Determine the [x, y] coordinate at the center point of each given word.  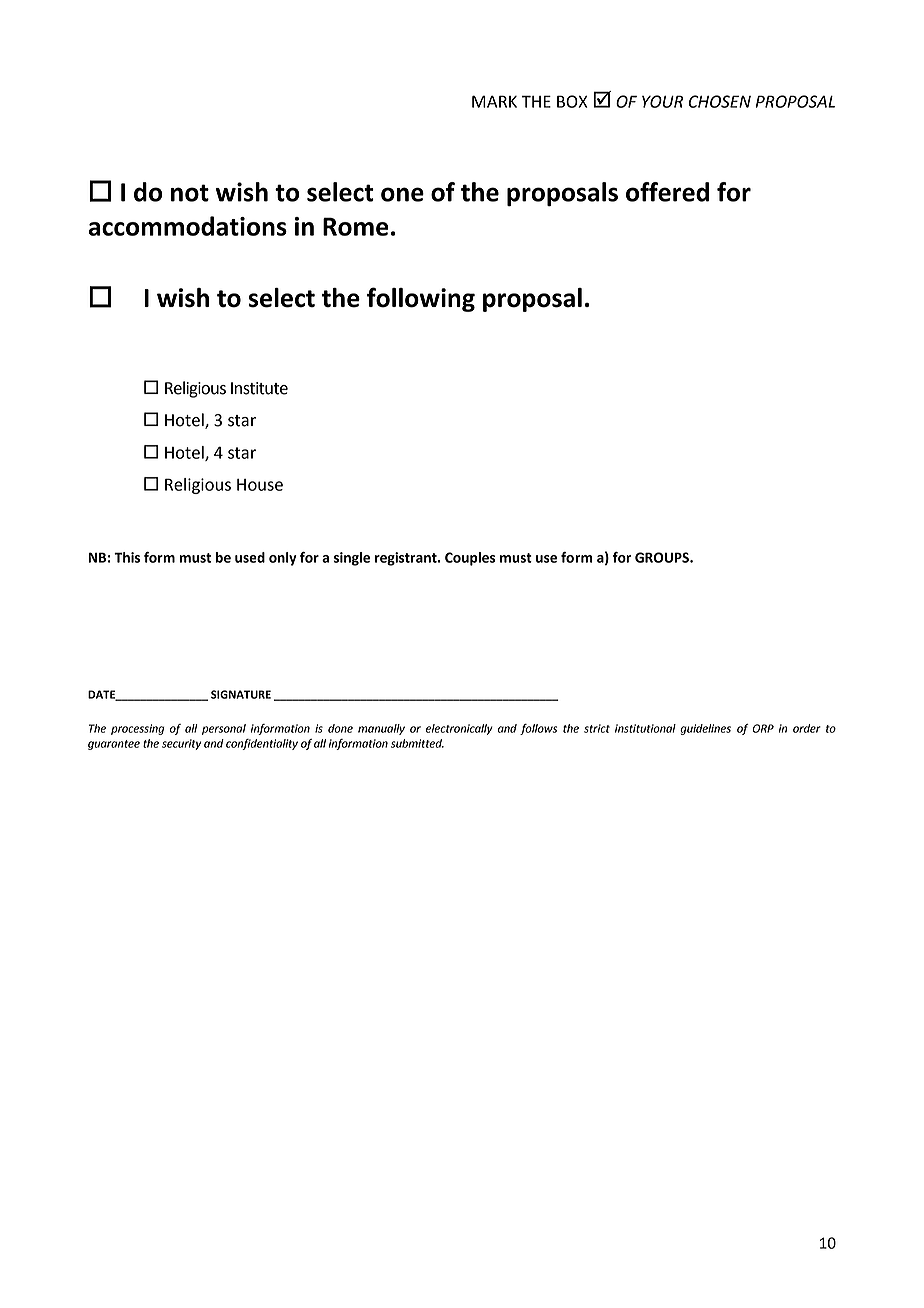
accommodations [188, 226]
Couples [470, 559]
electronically [459, 729]
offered [667, 192]
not [190, 193]
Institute [259, 388]
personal [224, 729]
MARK [494, 101]
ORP [763, 728]
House [260, 485]
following [421, 299]
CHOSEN [720, 101]
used [250, 557]
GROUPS [663, 557]
